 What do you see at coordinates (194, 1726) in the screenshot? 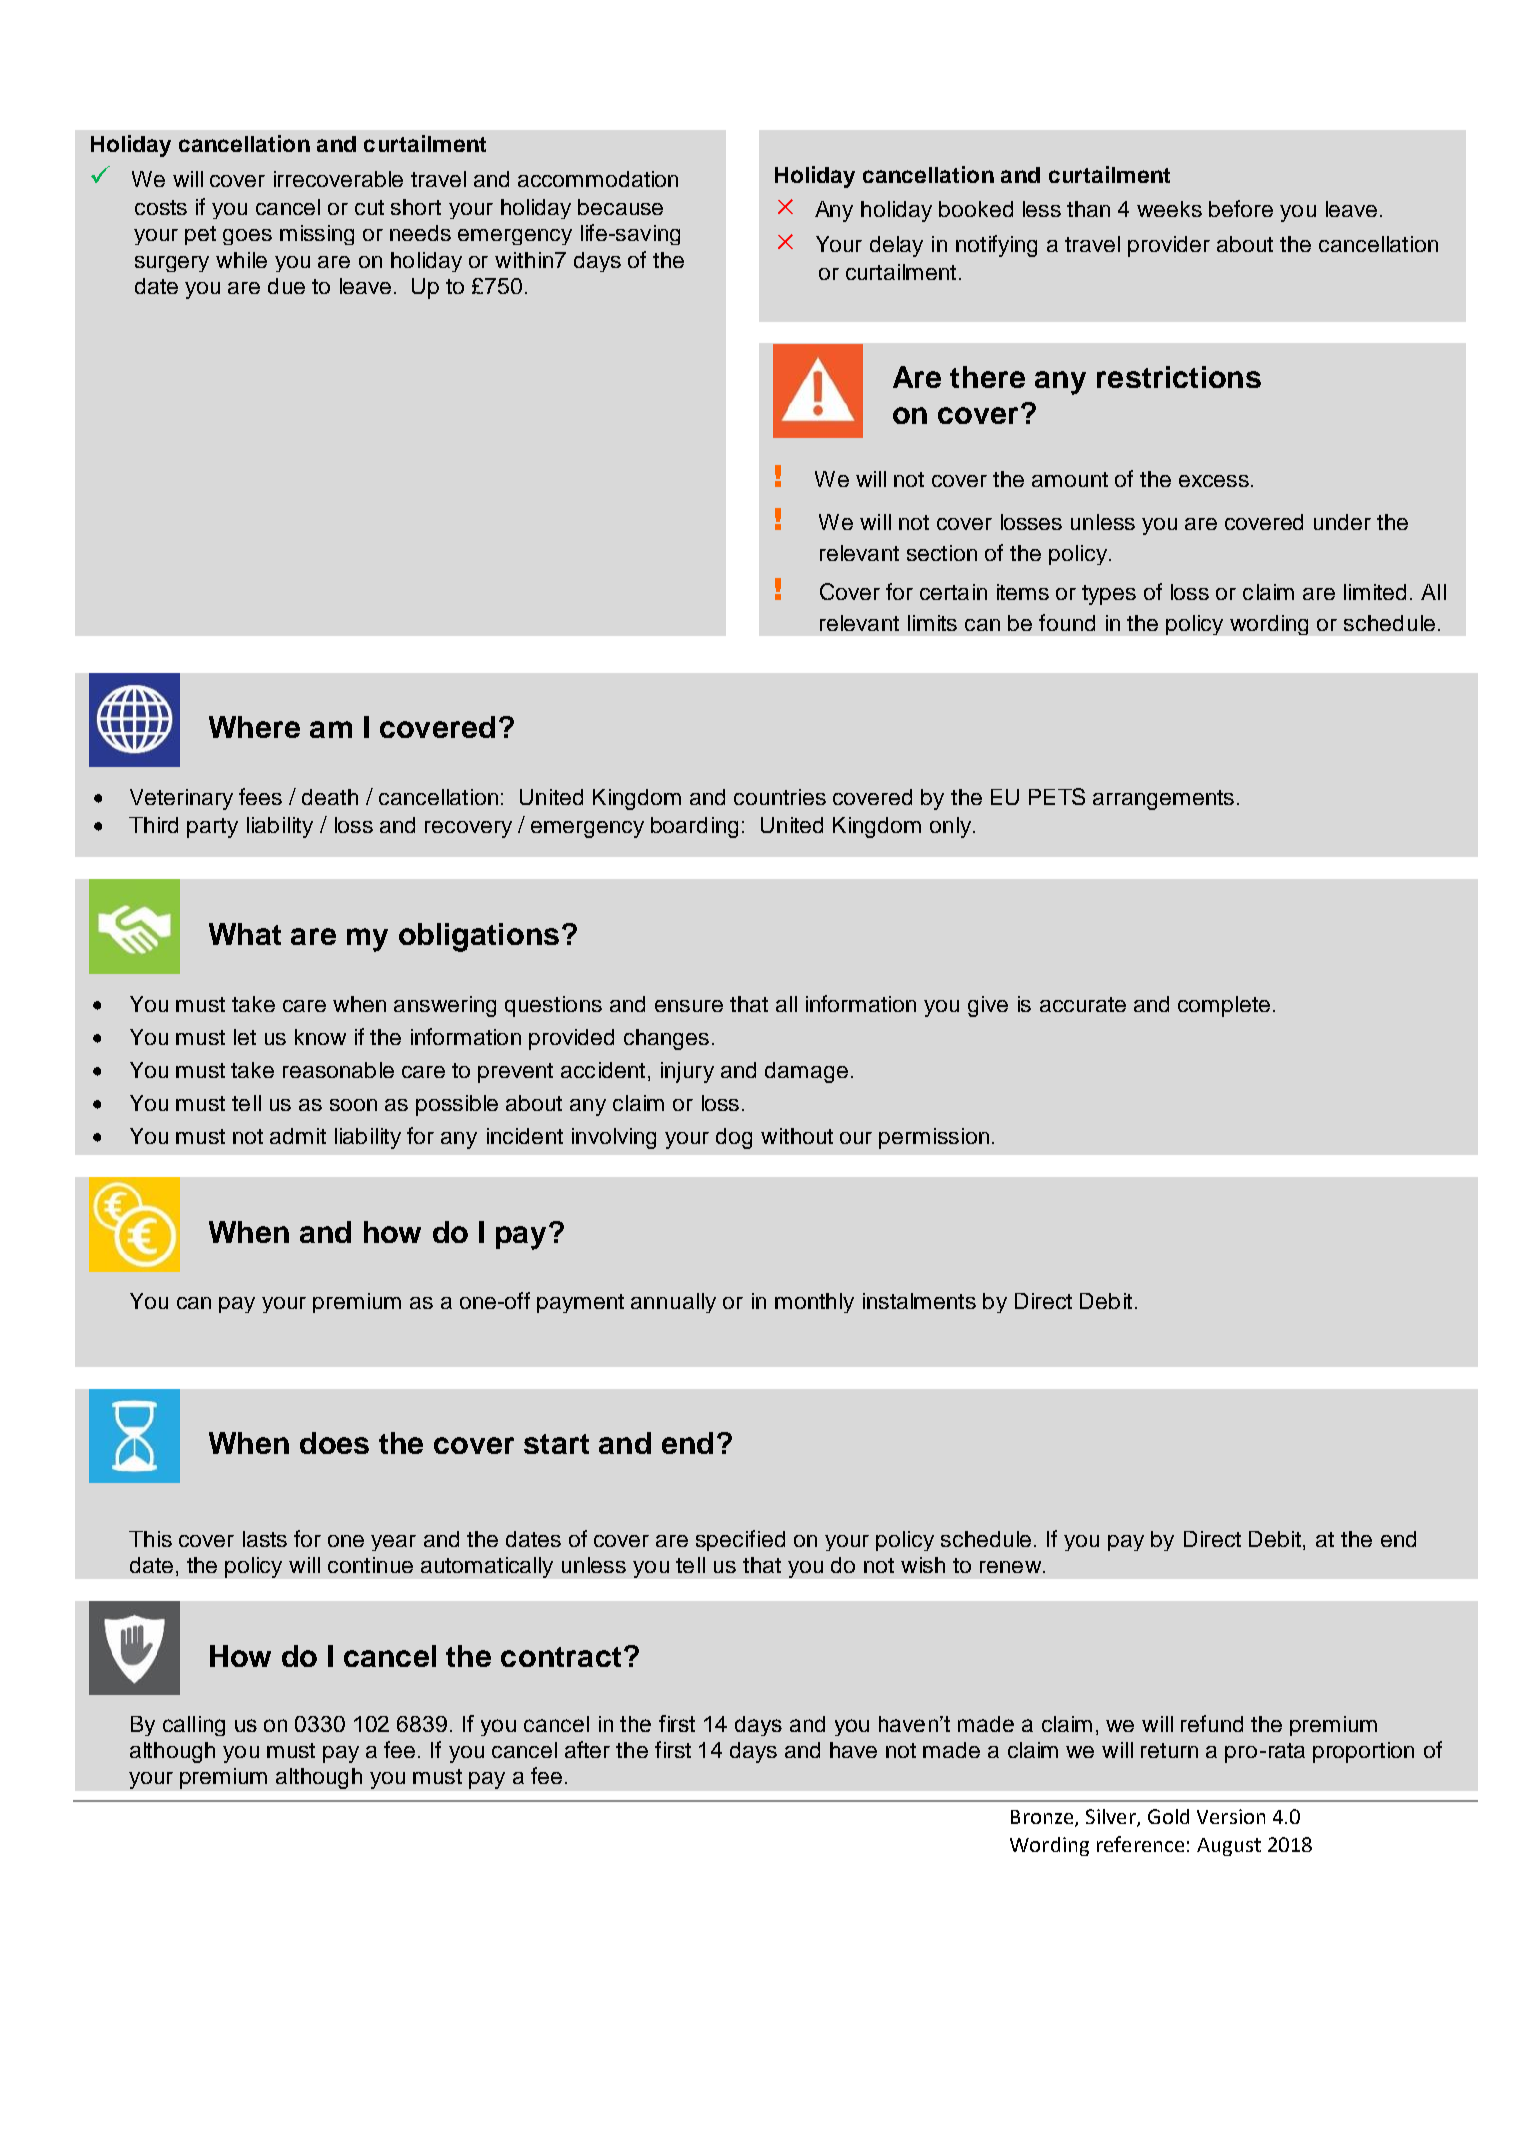
I see `calling` at bounding box center [194, 1726].
